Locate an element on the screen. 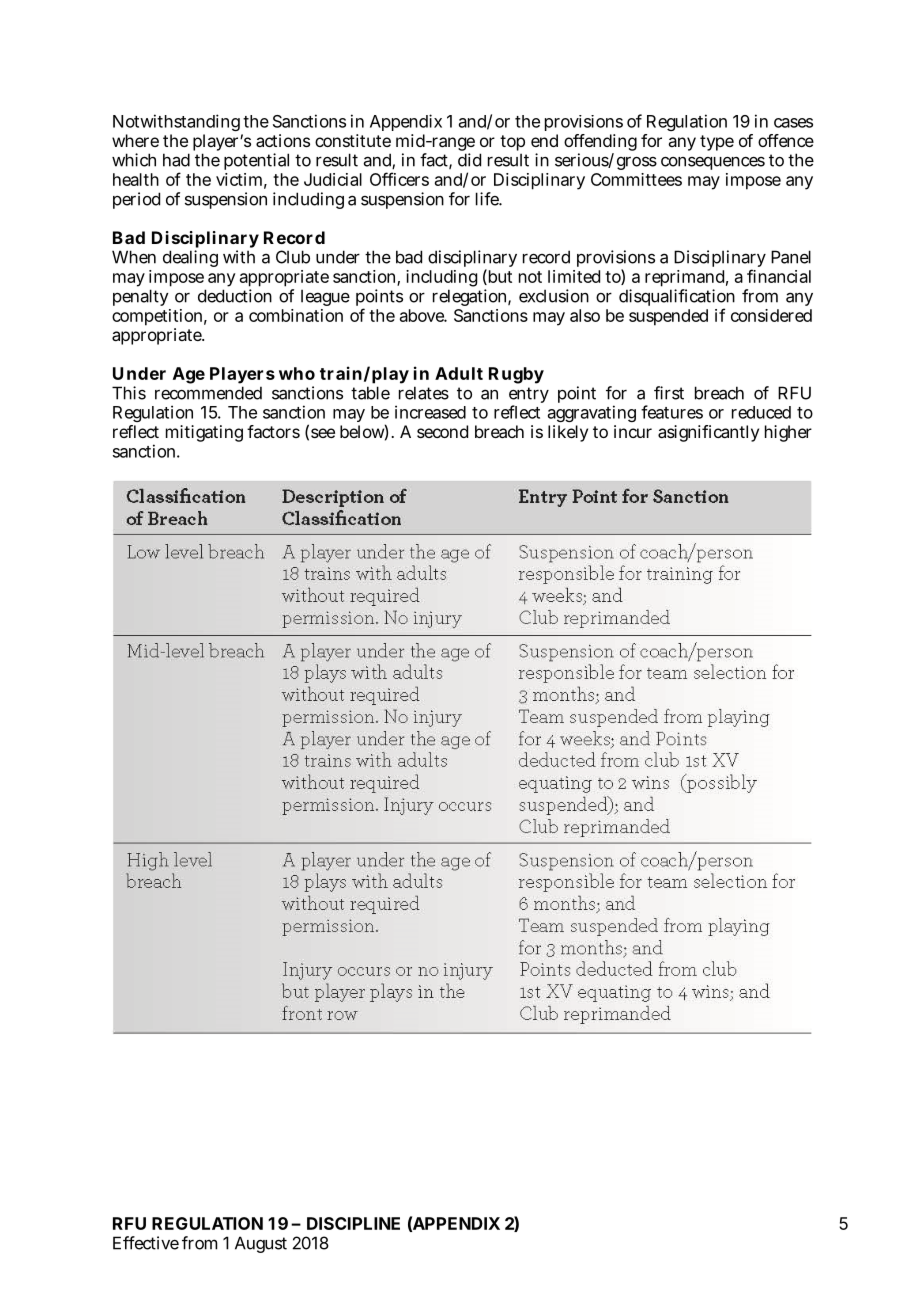 This screenshot has width=924, height=1308. had is located at coordinates (176, 160).
